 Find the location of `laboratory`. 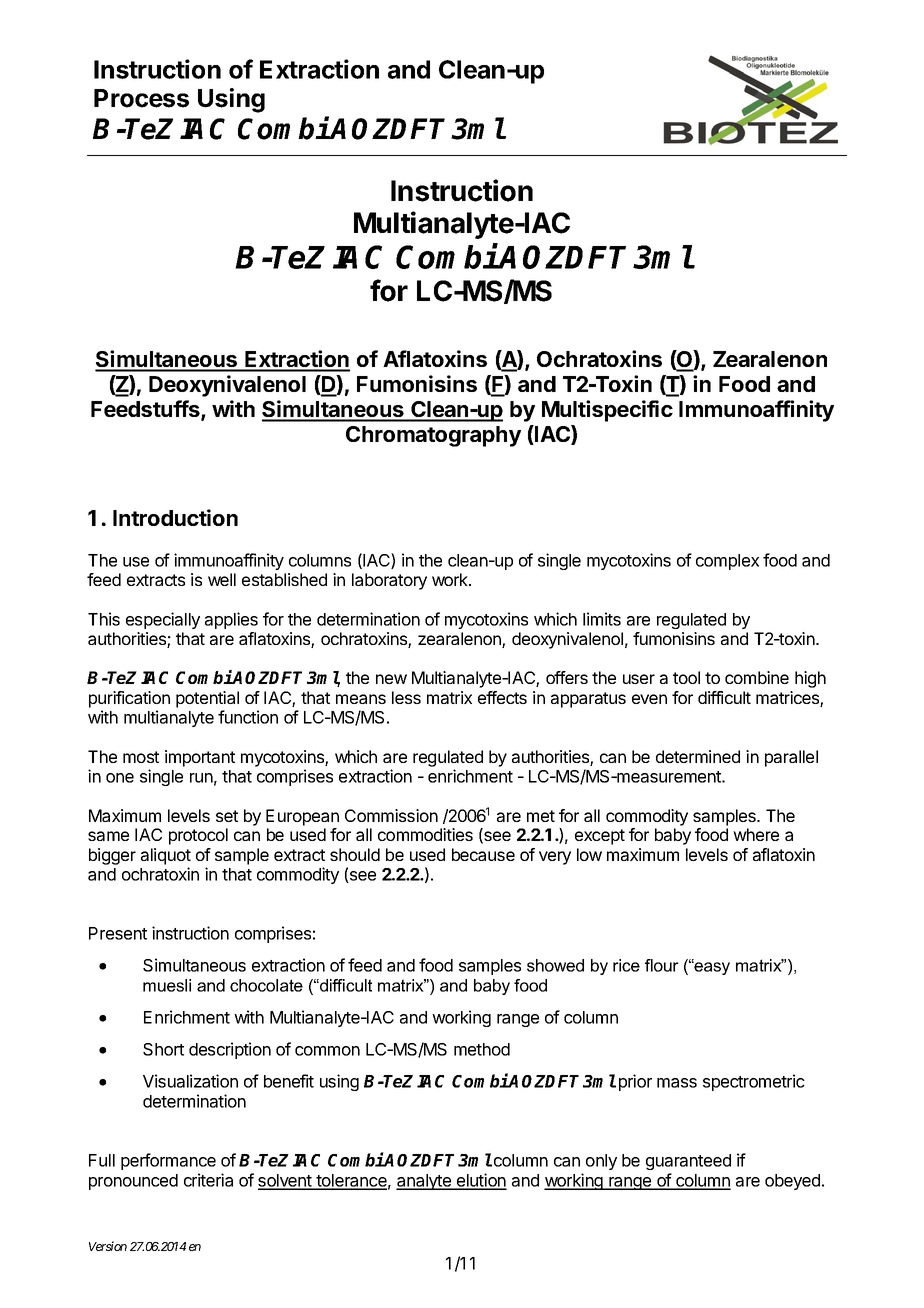

laboratory is located at coordinates (389, 581).
